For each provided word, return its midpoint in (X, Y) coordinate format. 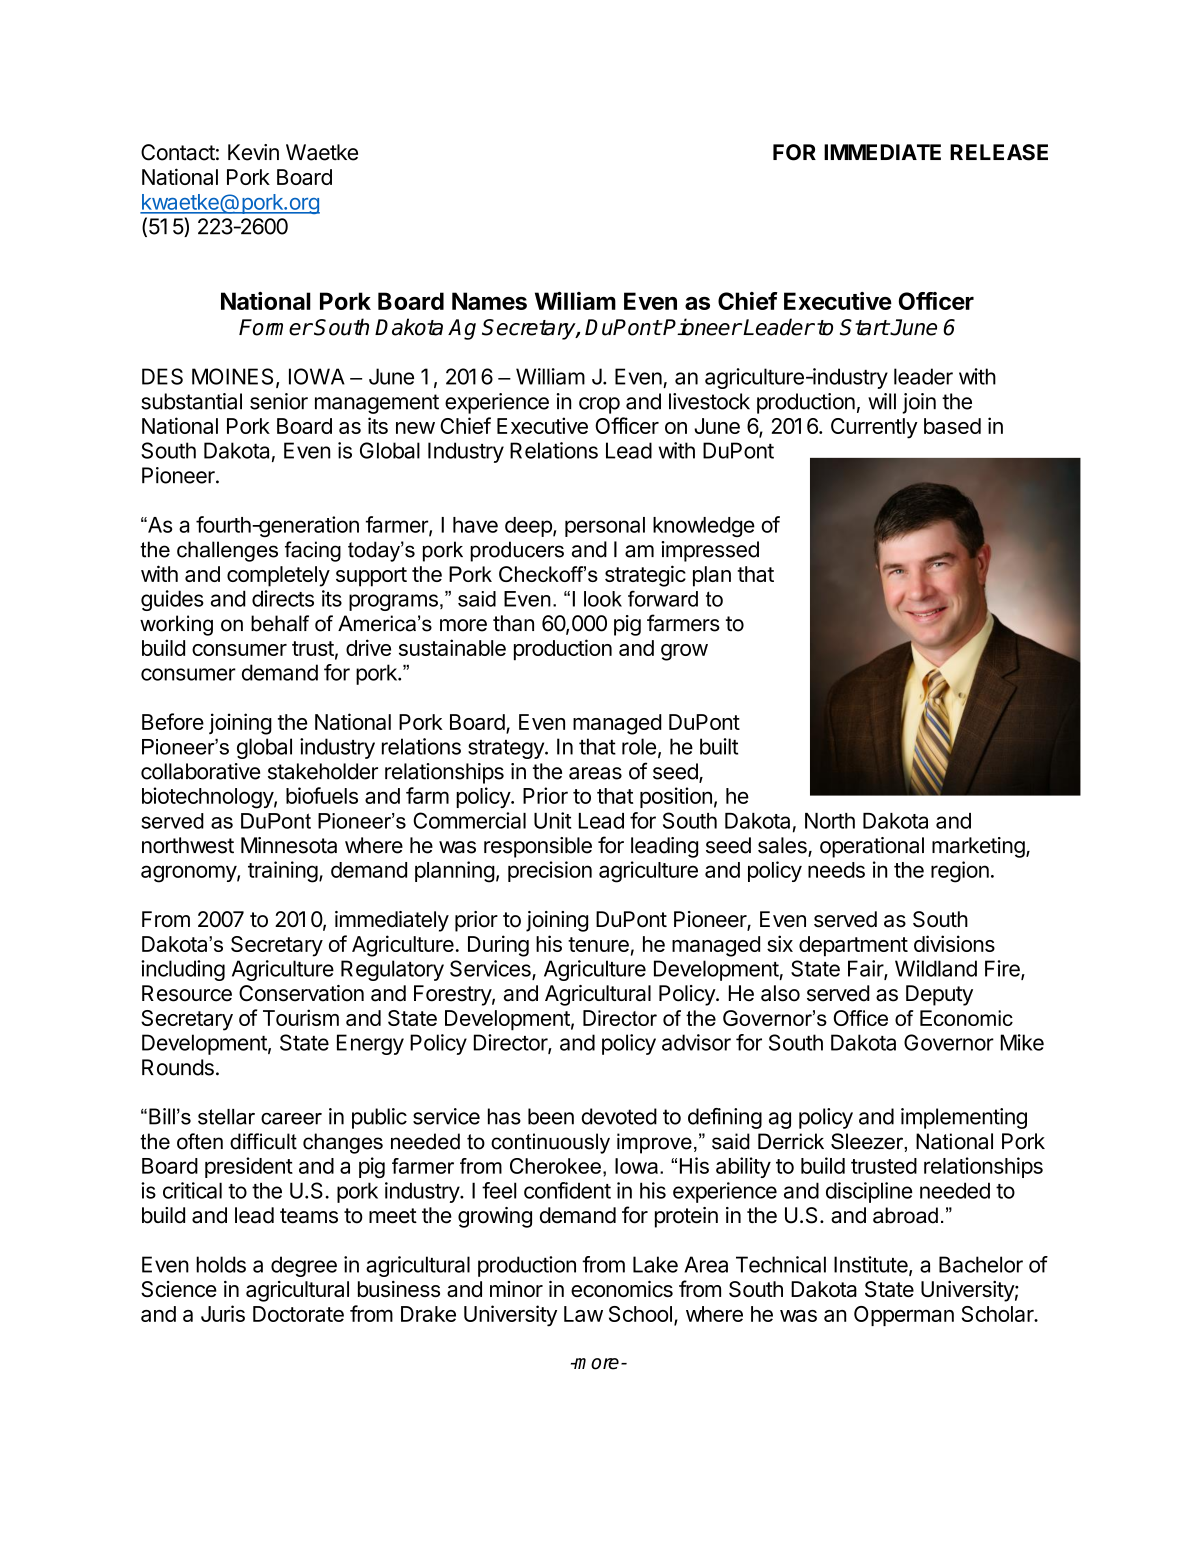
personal (605, 527)
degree (304, 1266)
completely (278, 576)
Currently (874, 428)
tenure (598, 944)
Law (583, 1314)
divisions (954, 943)
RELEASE (999, 152)
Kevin (253, 152)
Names (489, 301)
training (283, 872)
